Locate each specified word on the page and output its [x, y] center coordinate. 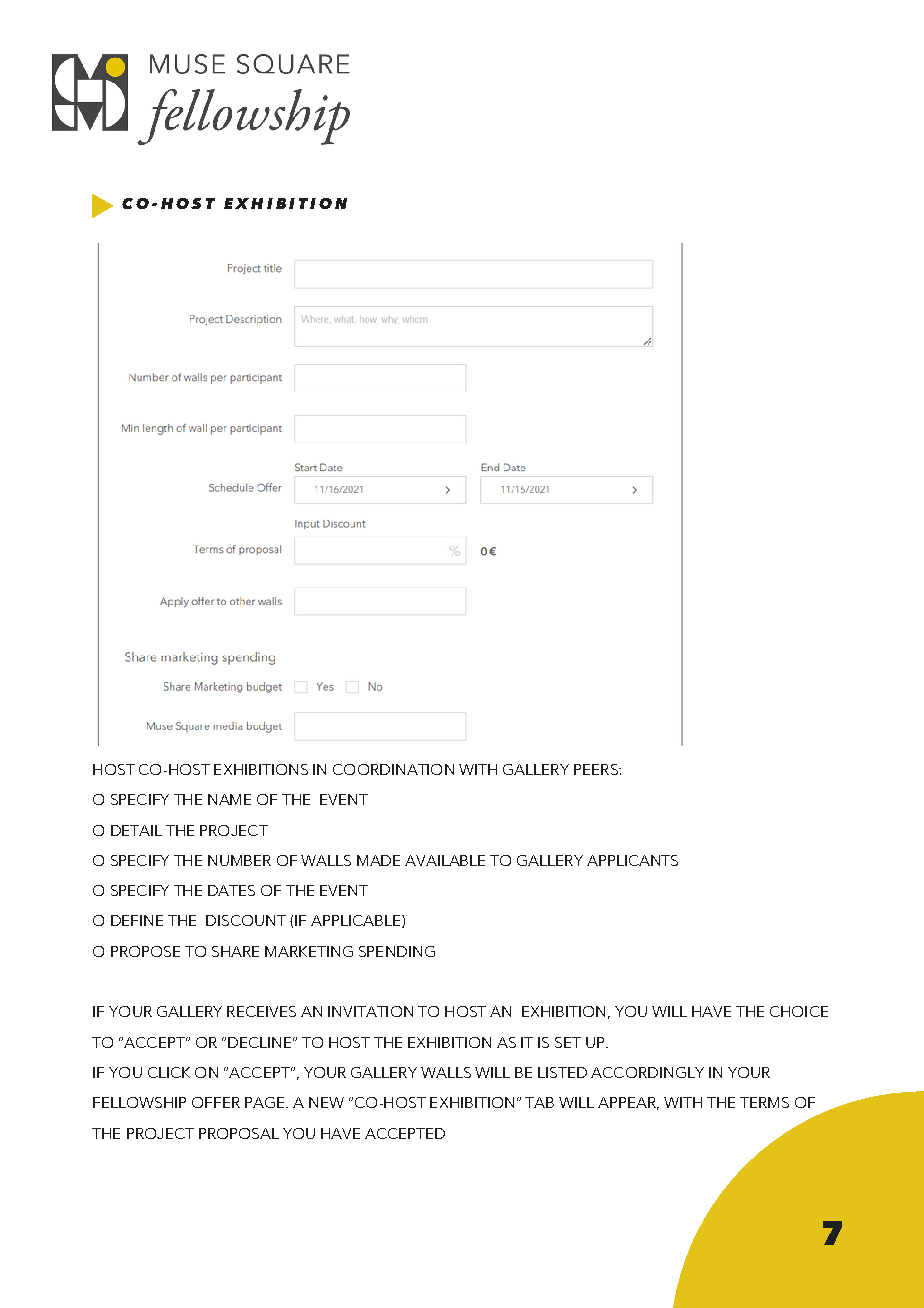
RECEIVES [261, 1011]
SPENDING [397, 951]
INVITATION [370, 1011]
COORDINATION [393, 769]
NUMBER [239, 860]
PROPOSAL [239, 1133]
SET [568, 1042]
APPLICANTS [632, 860]
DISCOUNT [246, 920]
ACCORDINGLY [647, 1072]
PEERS [597, 769]
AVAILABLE [445, 860]
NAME [229, 799]
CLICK [169, 1072]
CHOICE [799, 1011]
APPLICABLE [355, 920]
